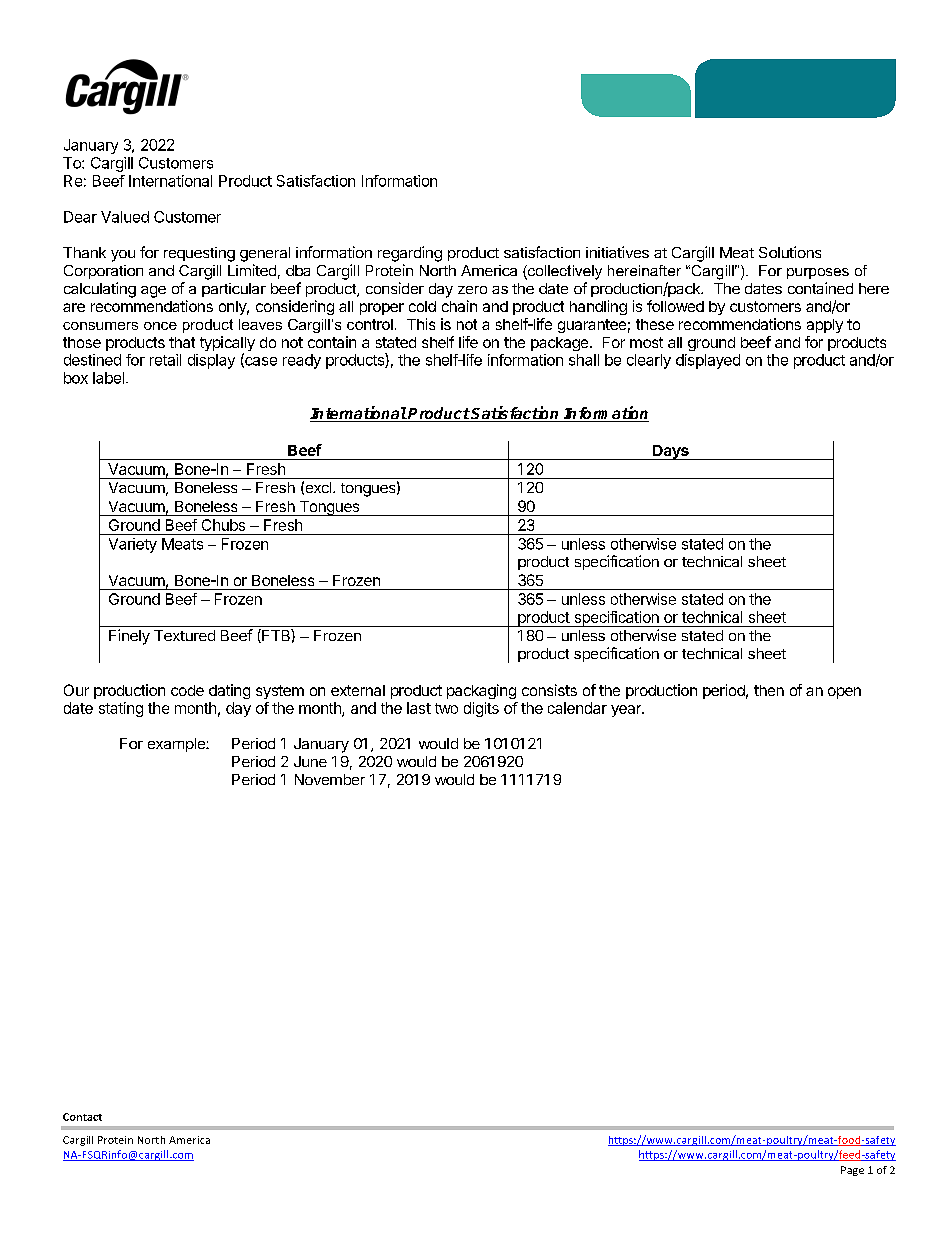  Describe the element at coordinates (177, 745) in the document. I see `example` at that location.
